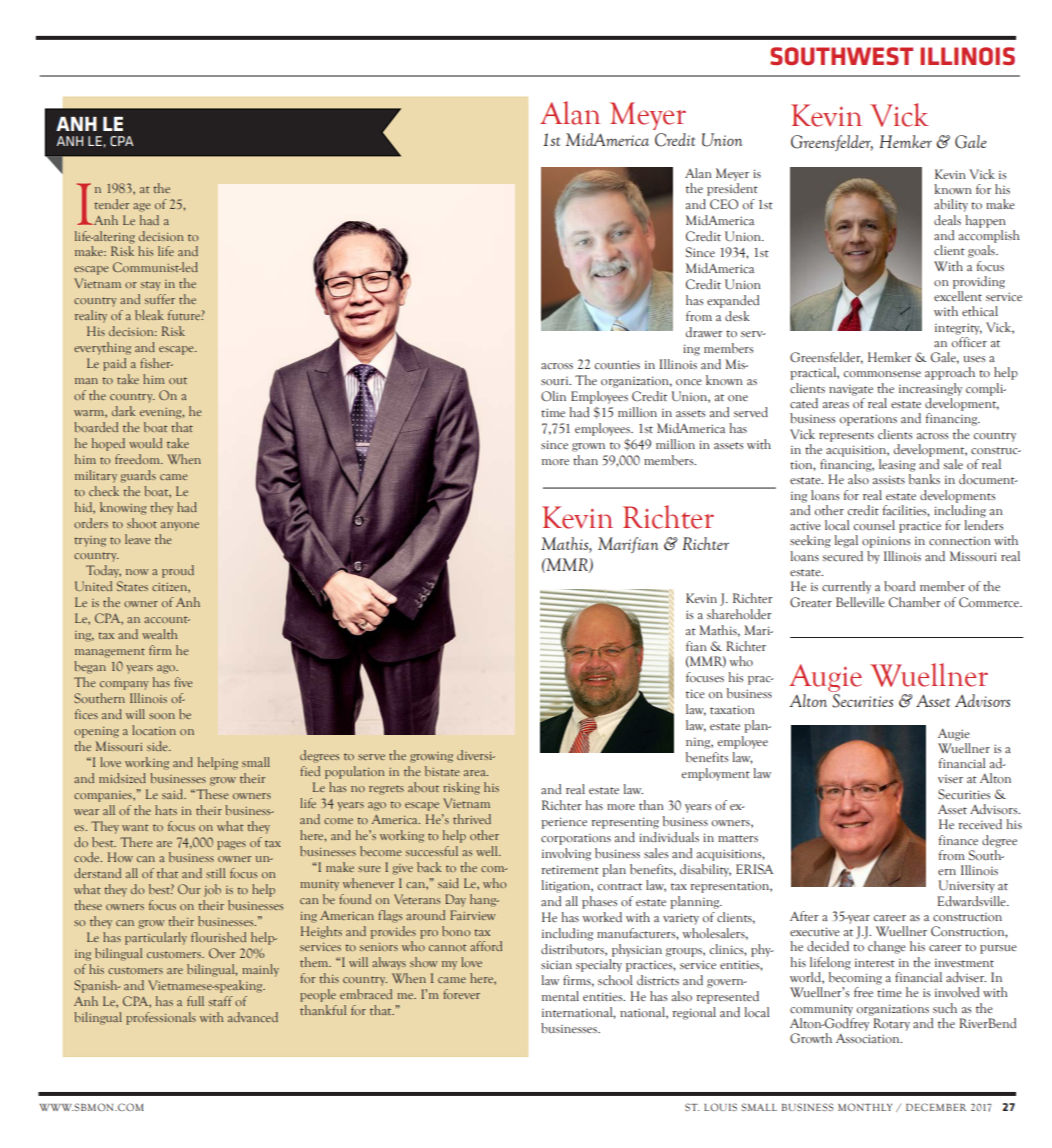 The image size is (1052, 1148). What do you see at coordinates (161, 1018) in the document?
I see `professionals` at bounding box center [161, 1018].
